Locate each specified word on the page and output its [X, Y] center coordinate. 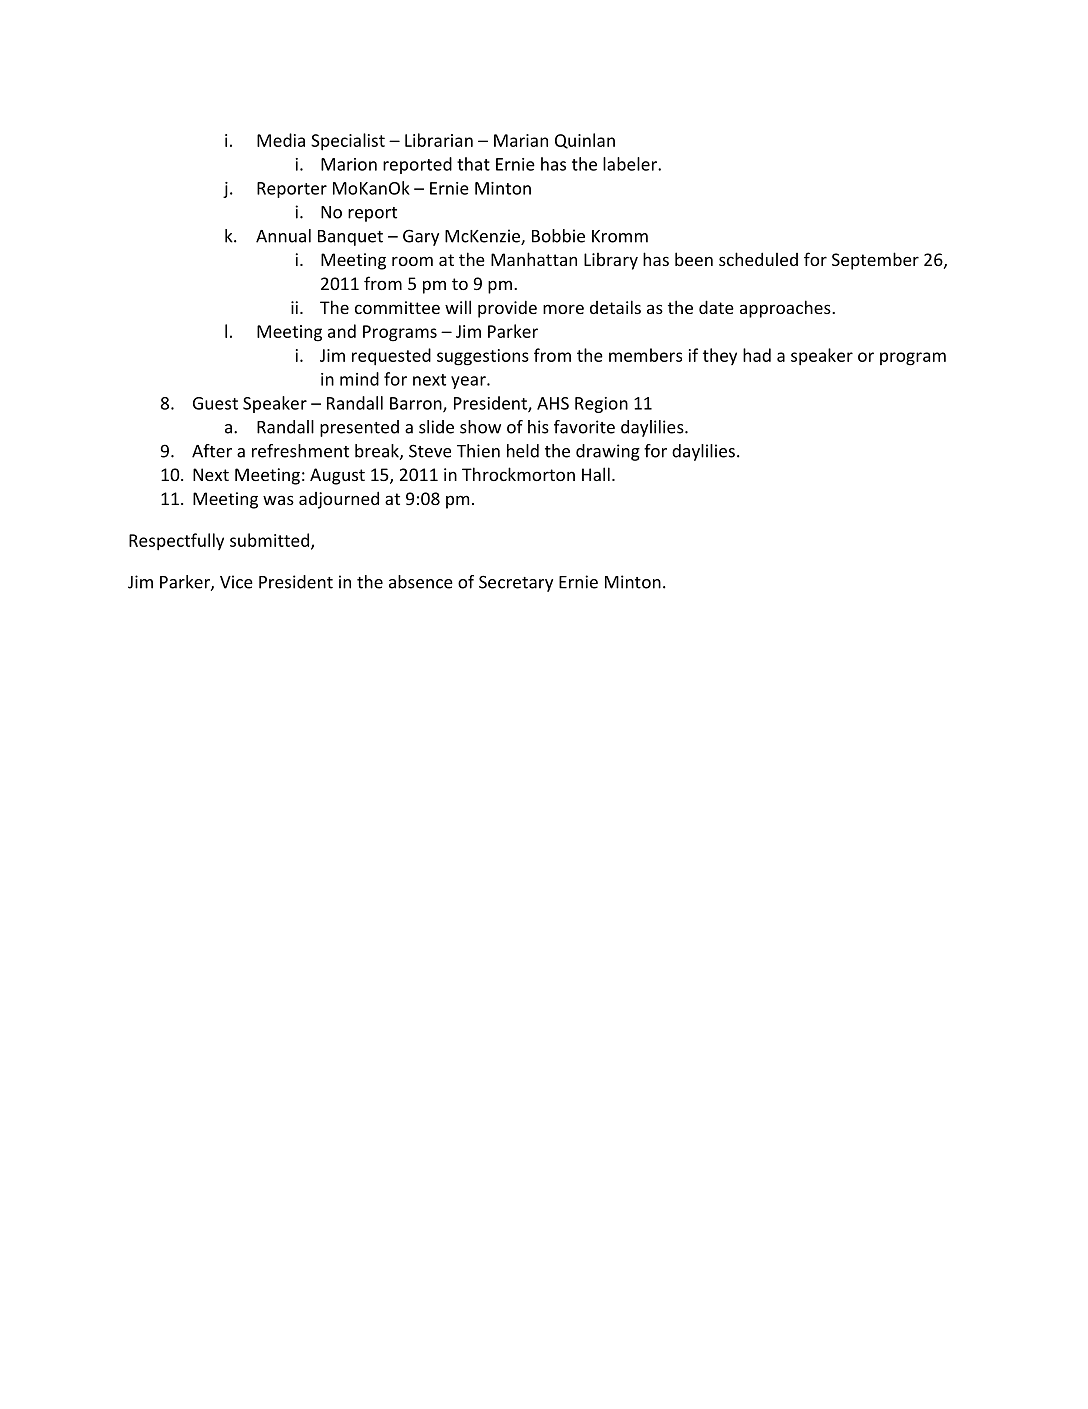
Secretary [516, 583]
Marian [521, 140]
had [757, 355]
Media [281, 140]
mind [359, 379]
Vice [236, 582]
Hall [596, 474]
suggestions [483, 357]
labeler [631, 164]
